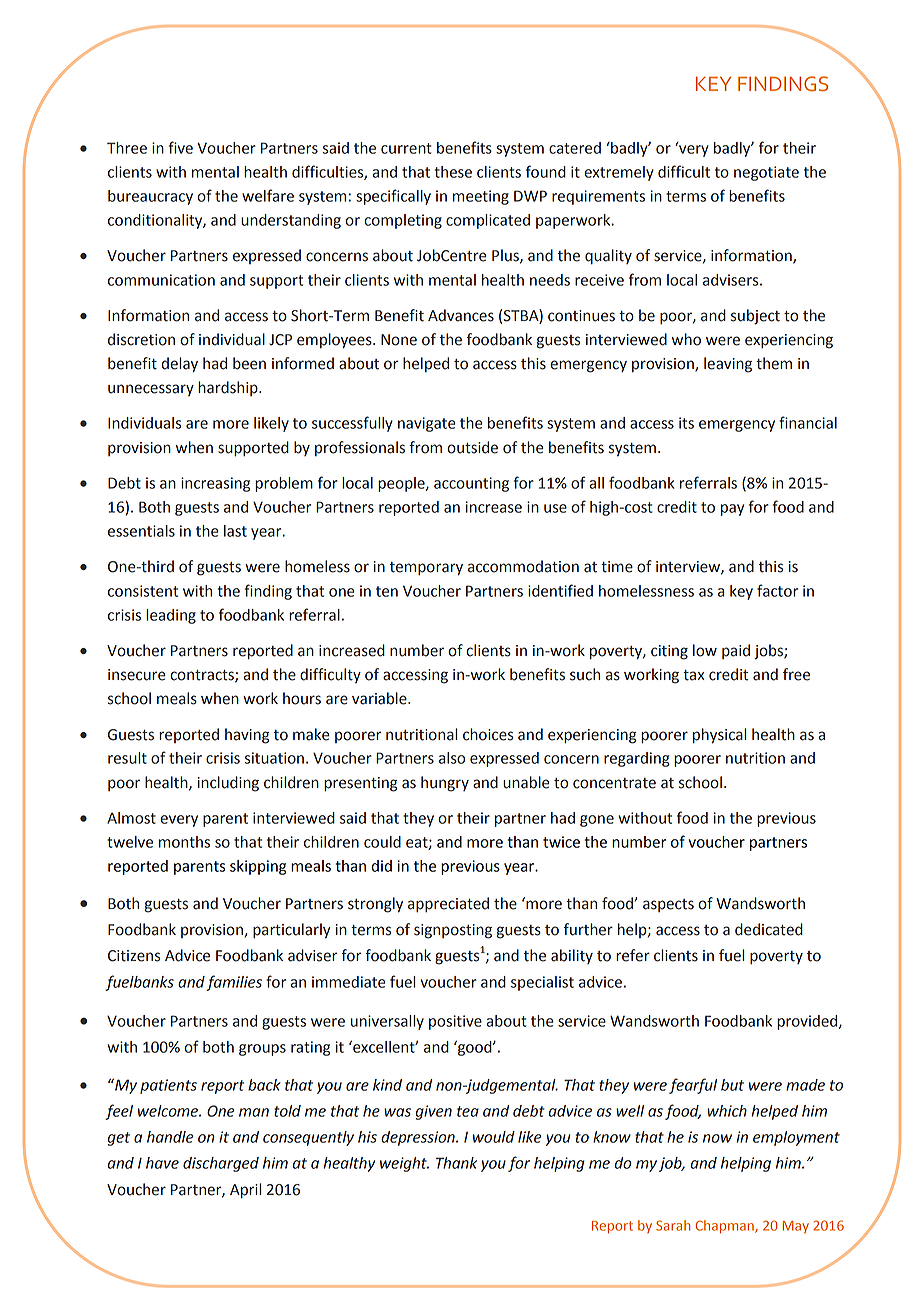 The width and height of the image is (924, 1308). What do you see at coordinates (766, 173) in the image?
I see `negotiate` at bounding box center [766, 173].
